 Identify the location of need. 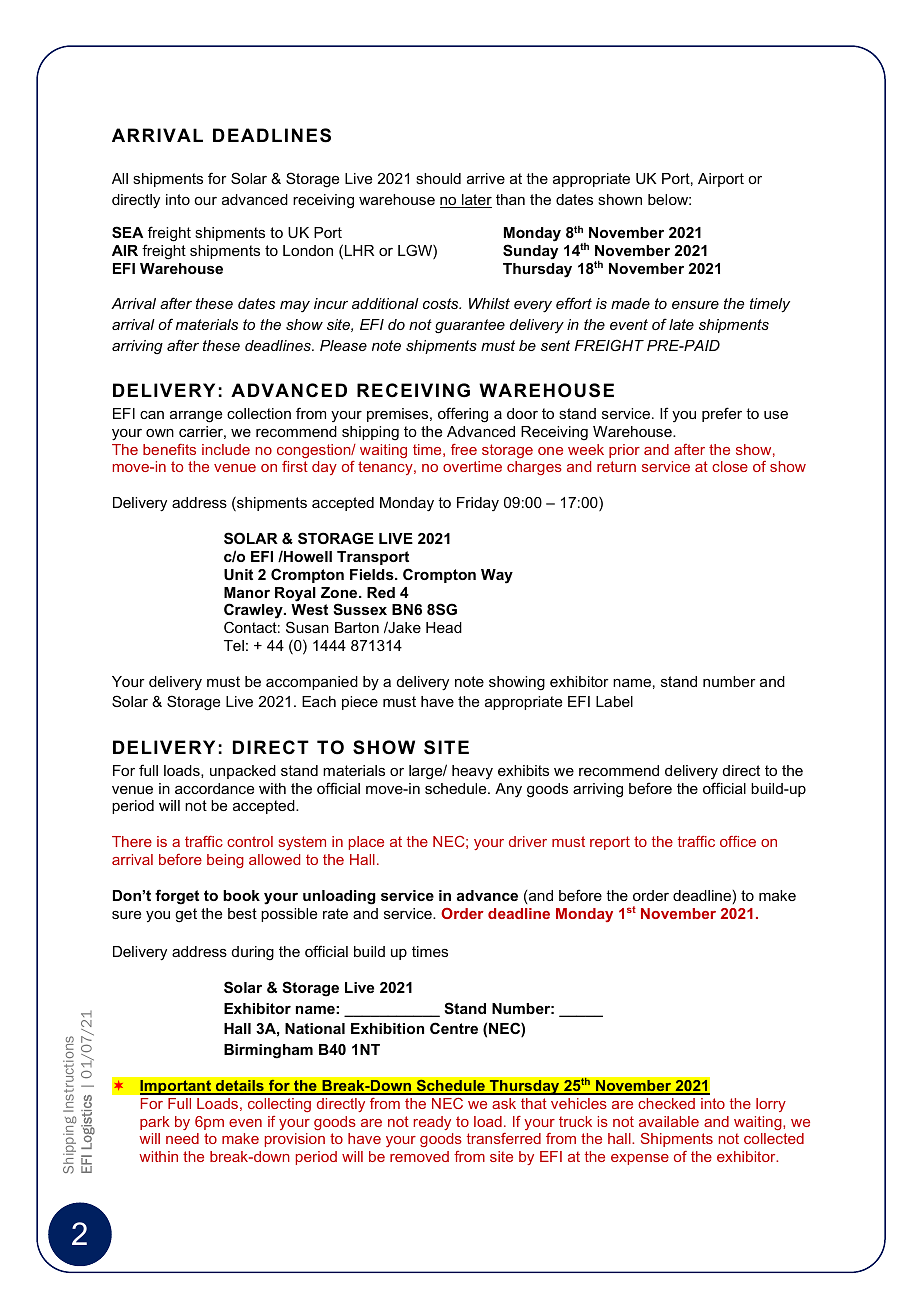
(182, 1138).
